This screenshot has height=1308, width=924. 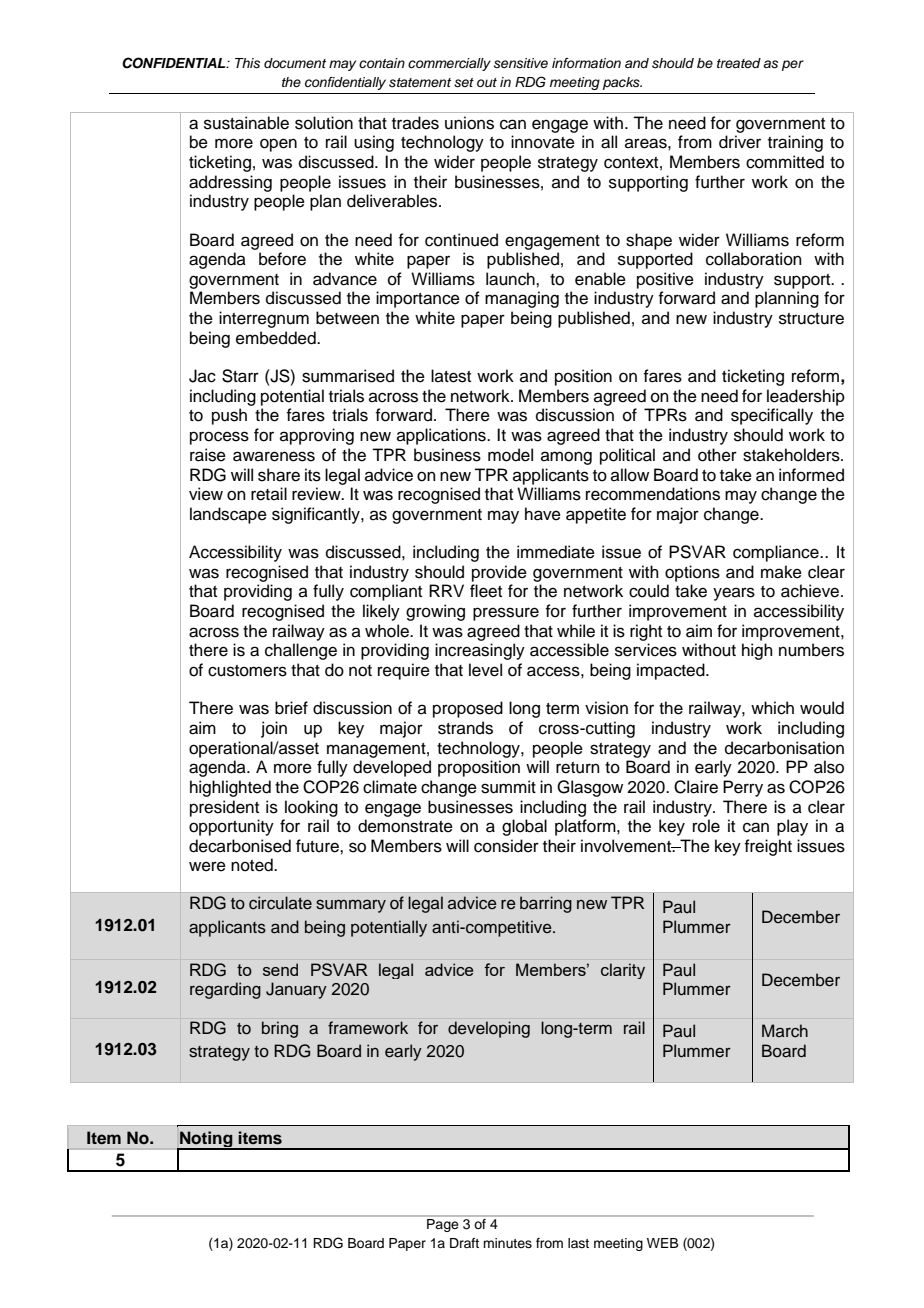 I want to click on numbers, so click(x=811, y=650).
